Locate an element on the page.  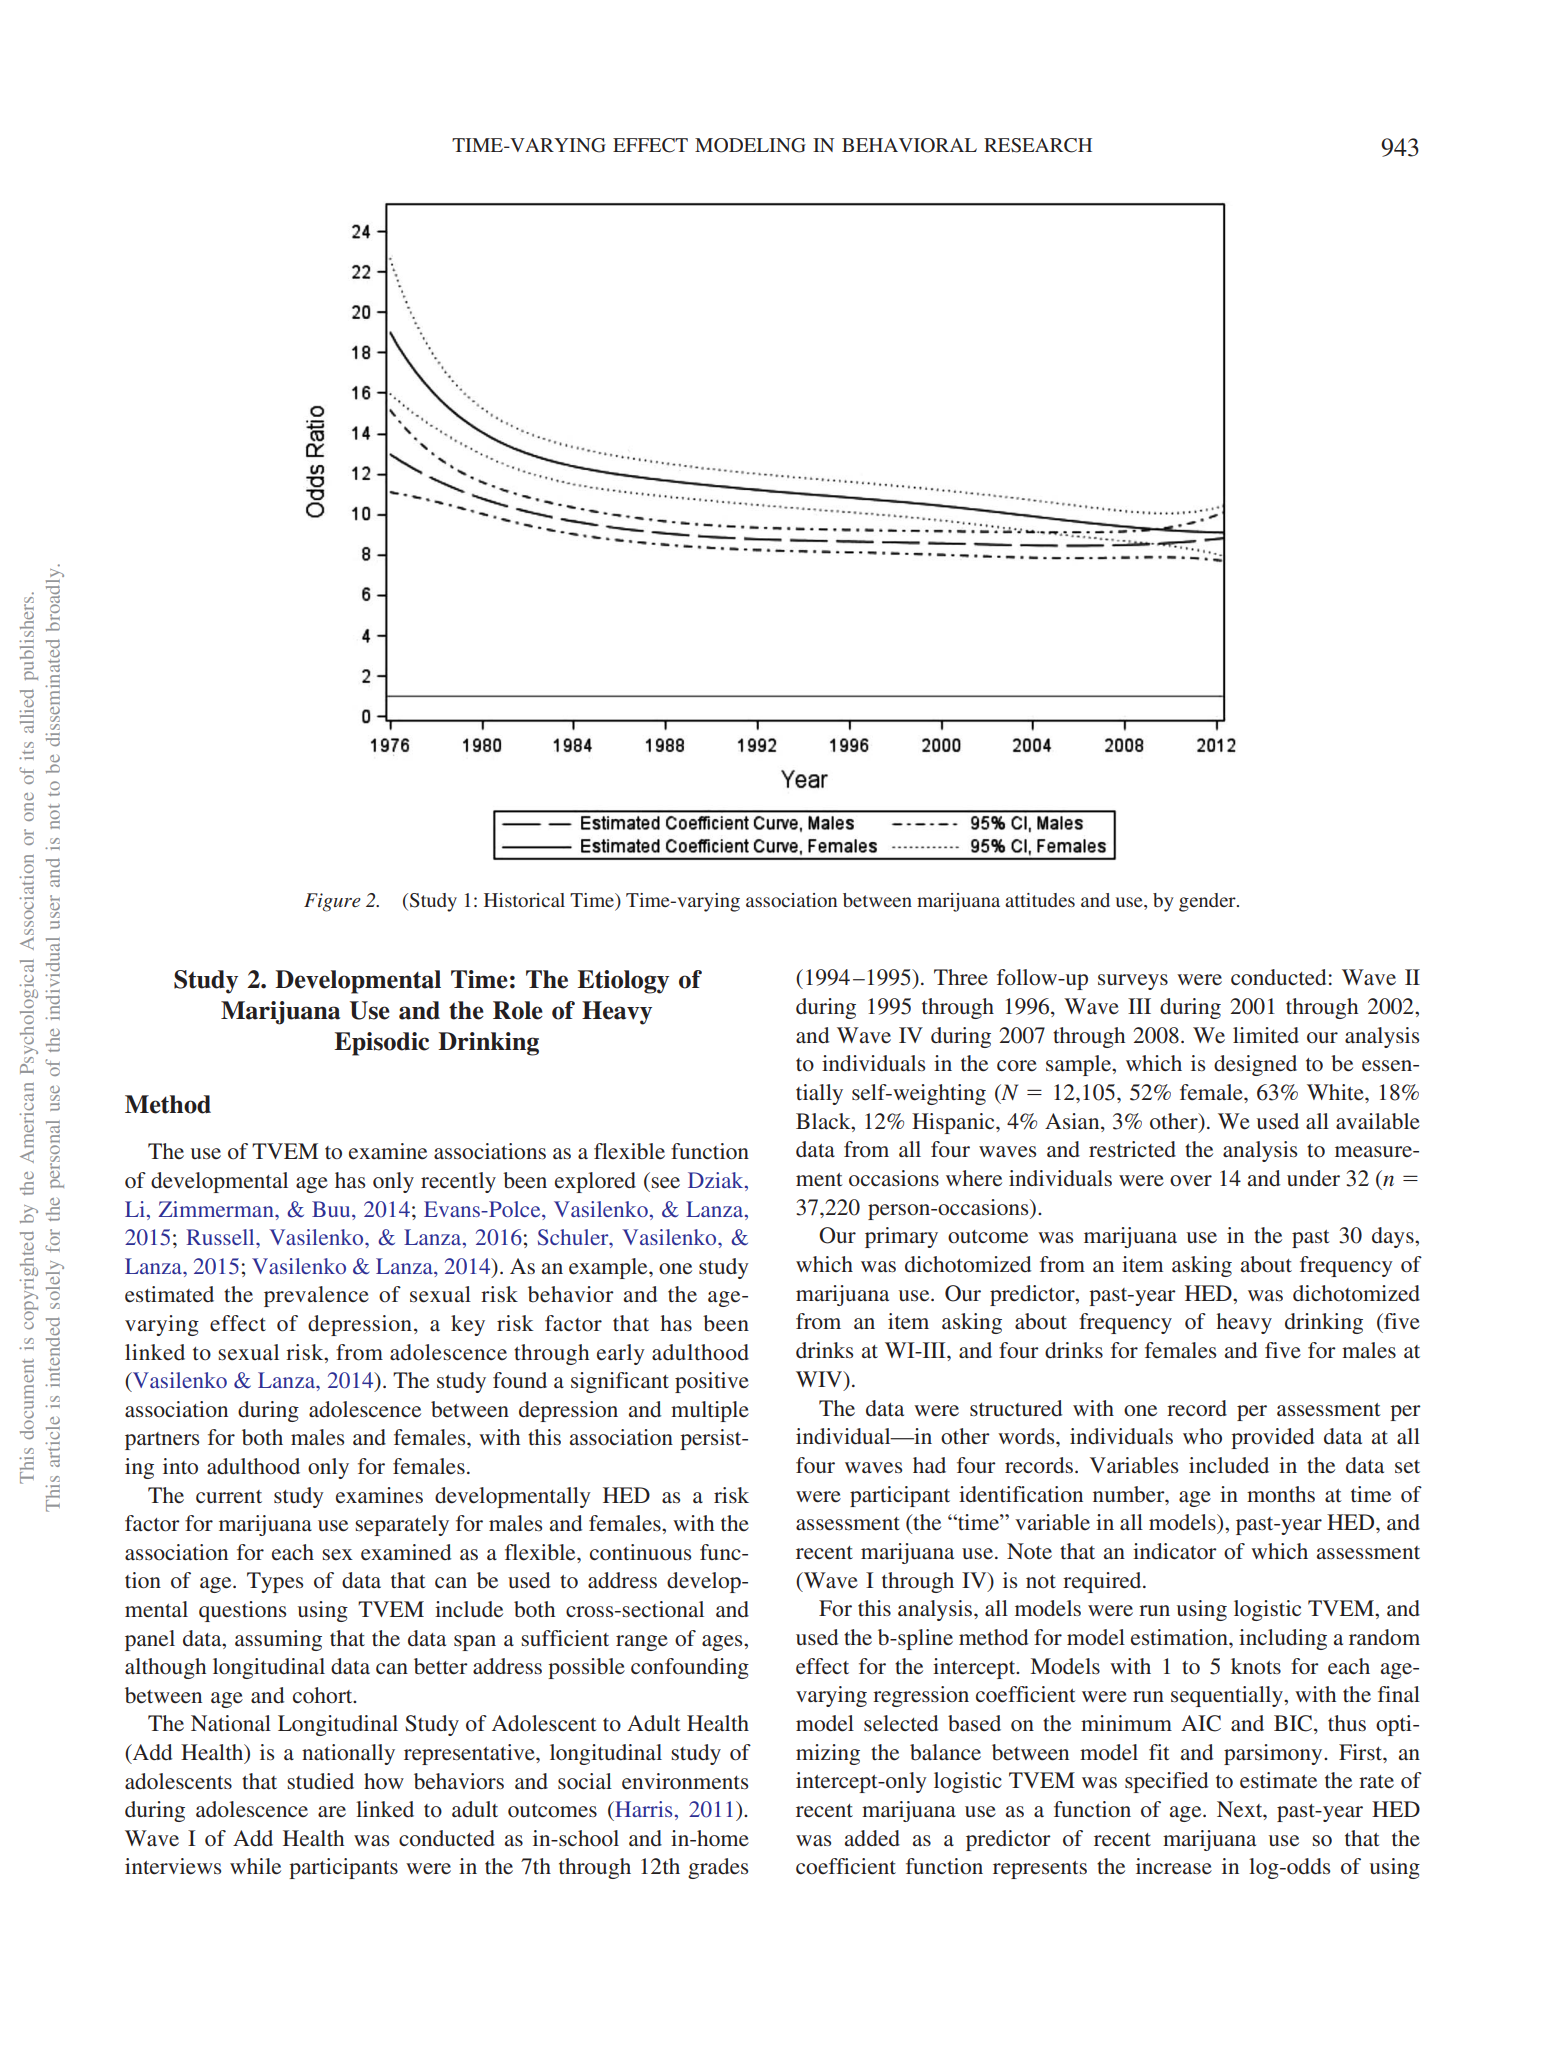
current is located at coordinates (229, 1497).
